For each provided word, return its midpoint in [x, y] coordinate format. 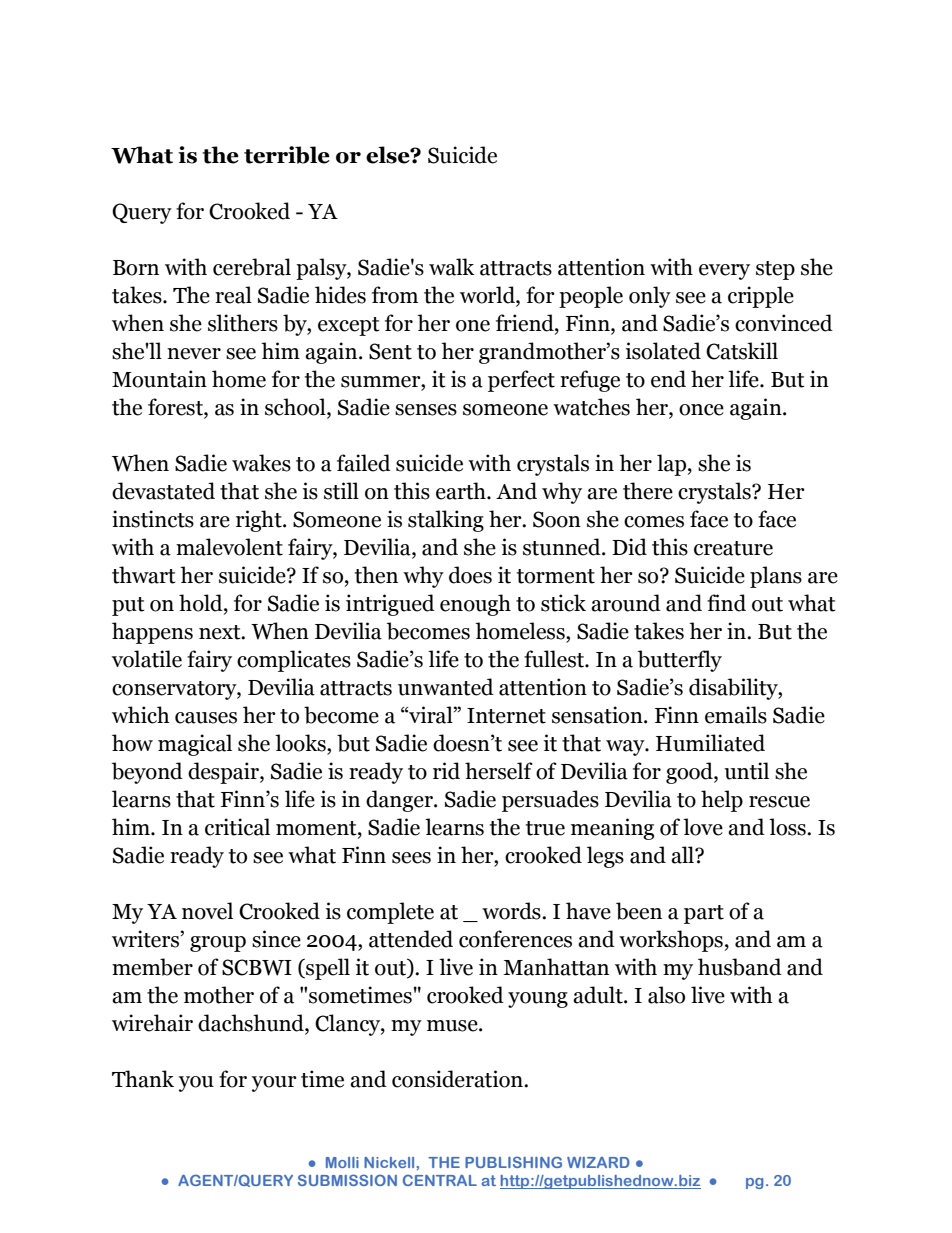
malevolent [229, 547]
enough [475, 605]
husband [740, 967]
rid [446, 771]
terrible [287, 155]
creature [733, 548]
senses [426, 410]
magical [195, 745]
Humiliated [710, 743]
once [701, 410]
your [274, 1084]
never [194, 354]
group [218, 944]
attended [411, 939]
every [724, 272]
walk [452, 267]
